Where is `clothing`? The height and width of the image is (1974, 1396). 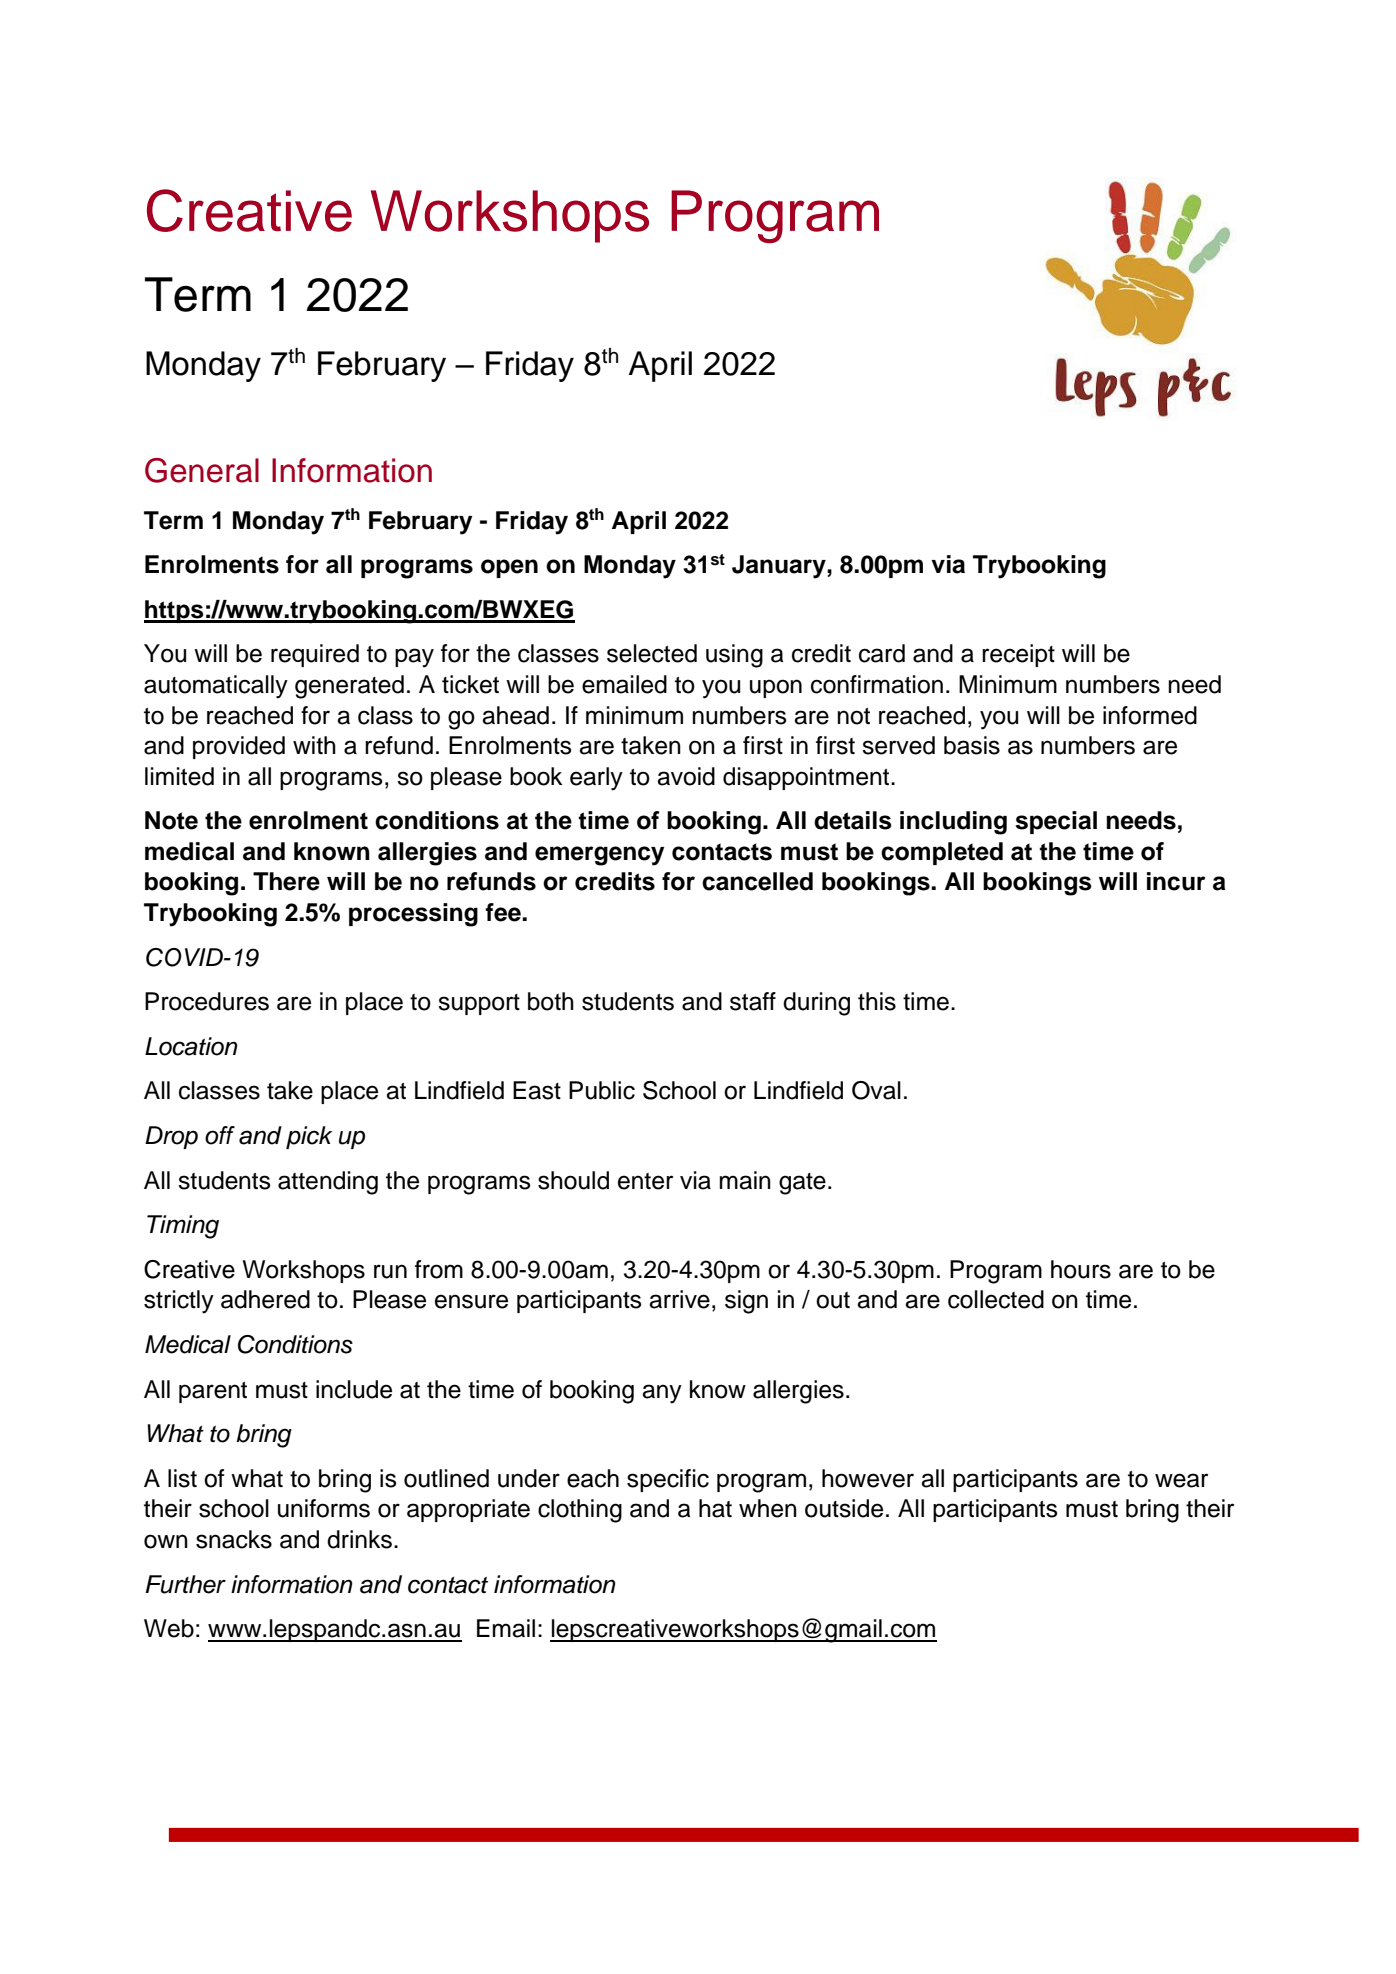 clothing is located at coordinates (580, 1511).
